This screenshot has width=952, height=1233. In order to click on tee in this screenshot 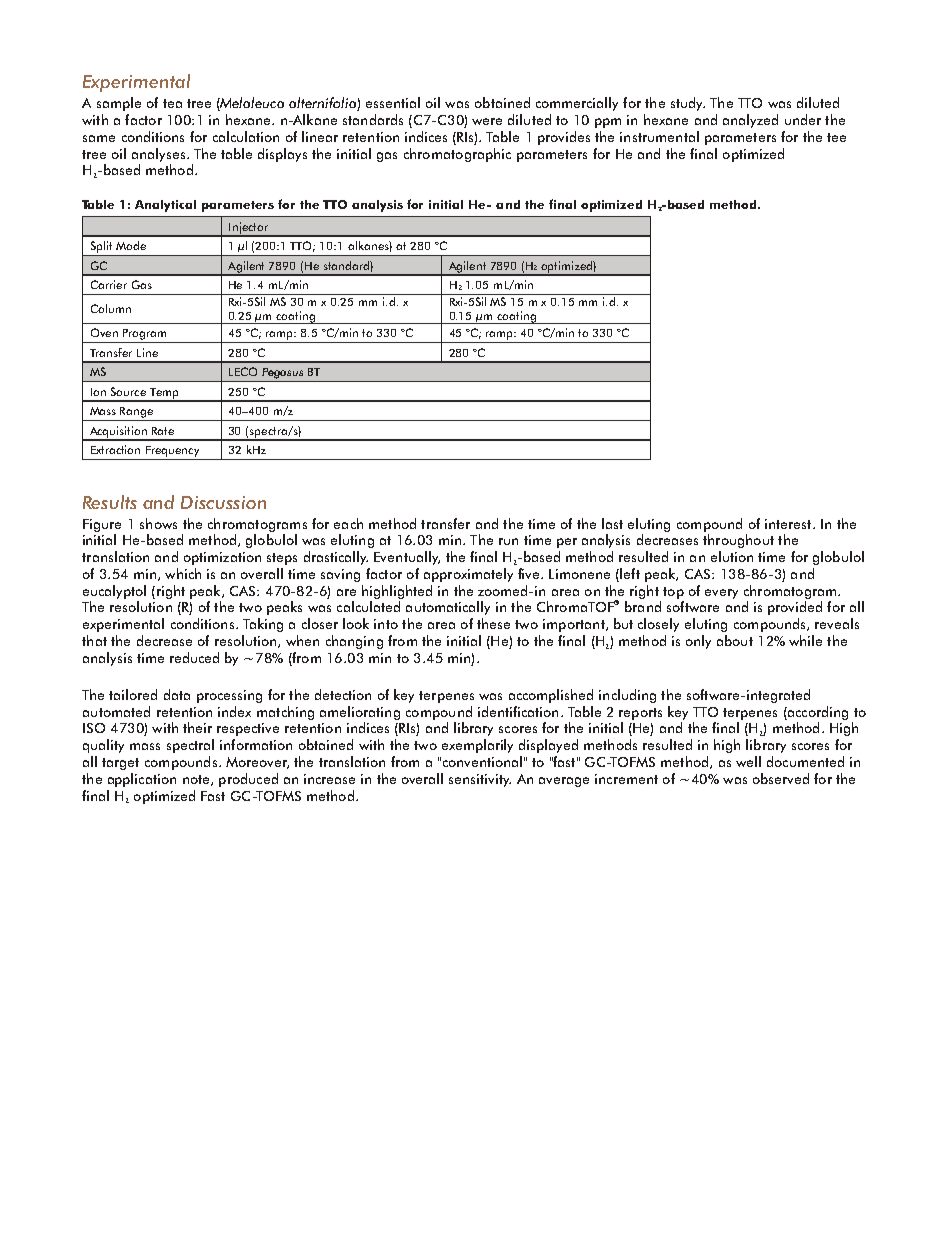, I will do `click(836, 137)`.
